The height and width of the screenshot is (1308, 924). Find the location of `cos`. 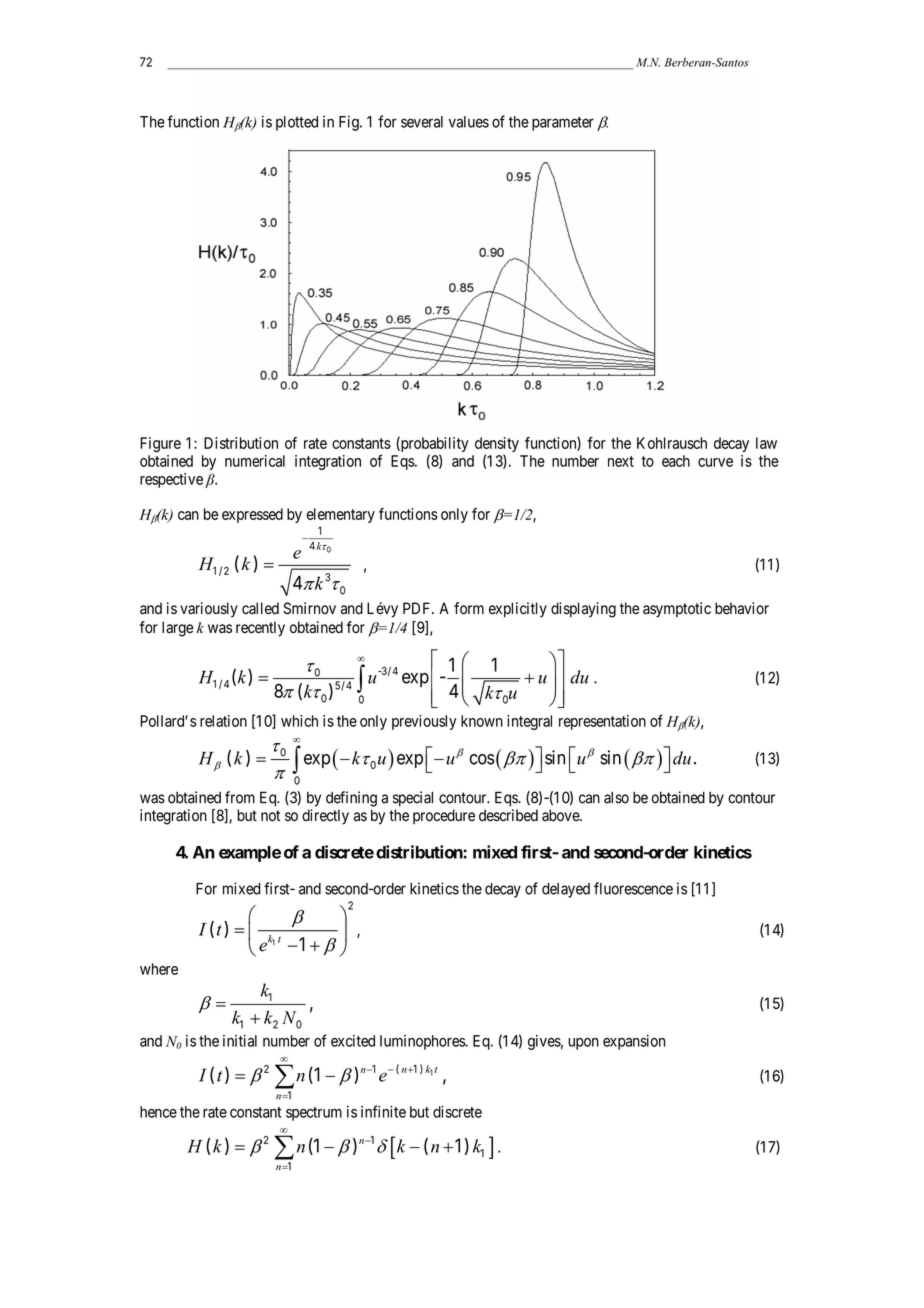

cos is located at coordinates (482, 759).
